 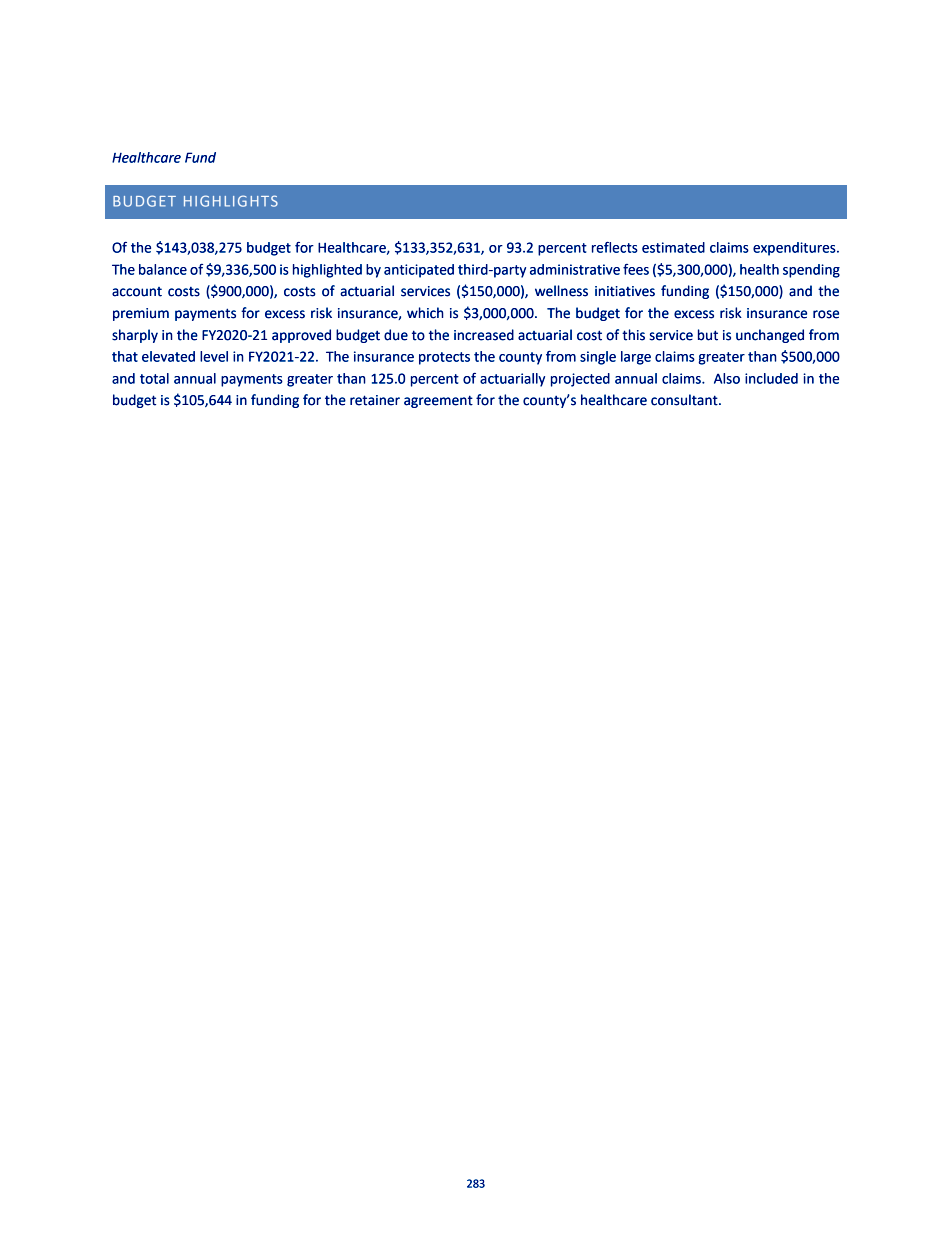 I want to click on account, so click(x=137, y=292).
